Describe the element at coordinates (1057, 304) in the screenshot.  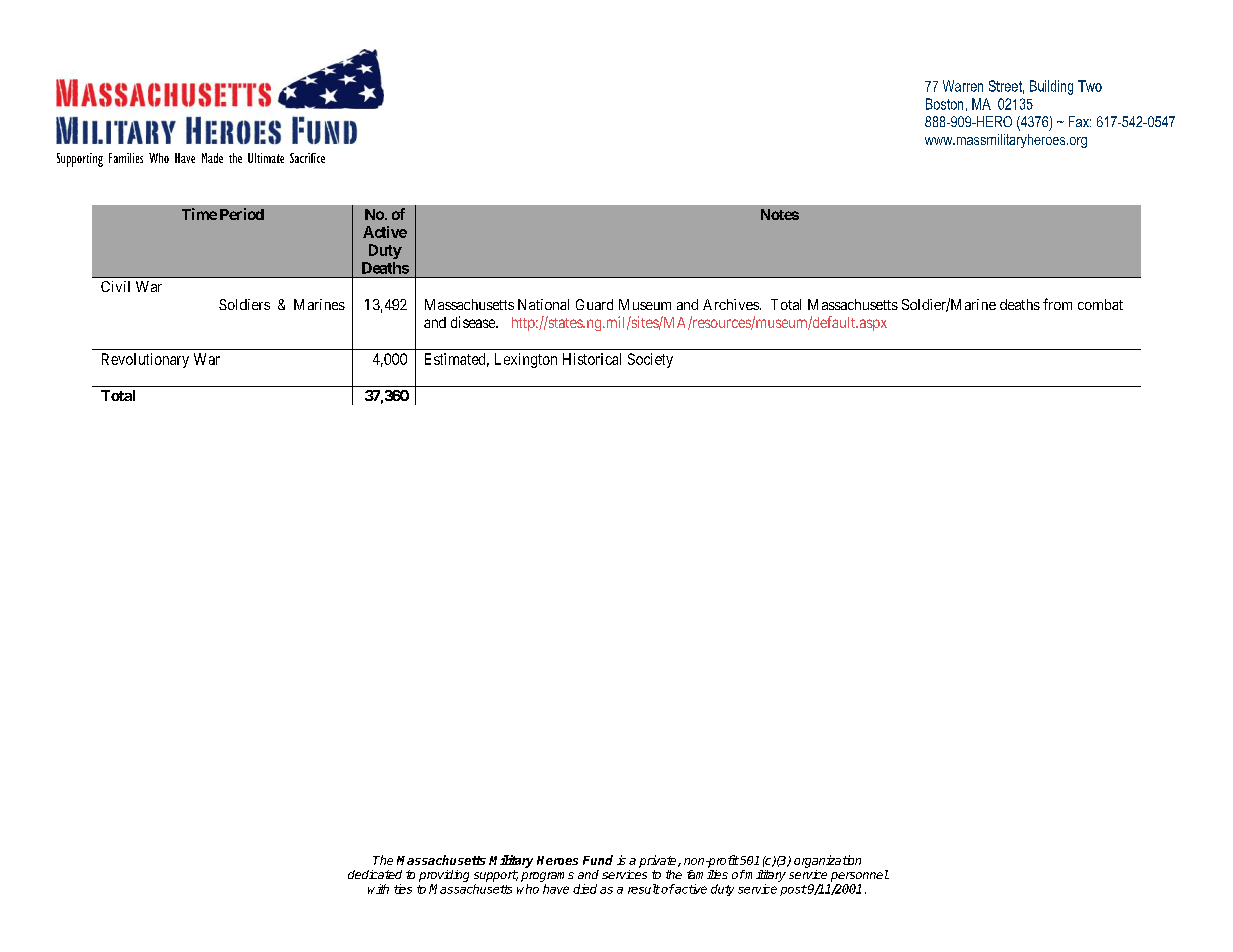
I see `from` at that location.
